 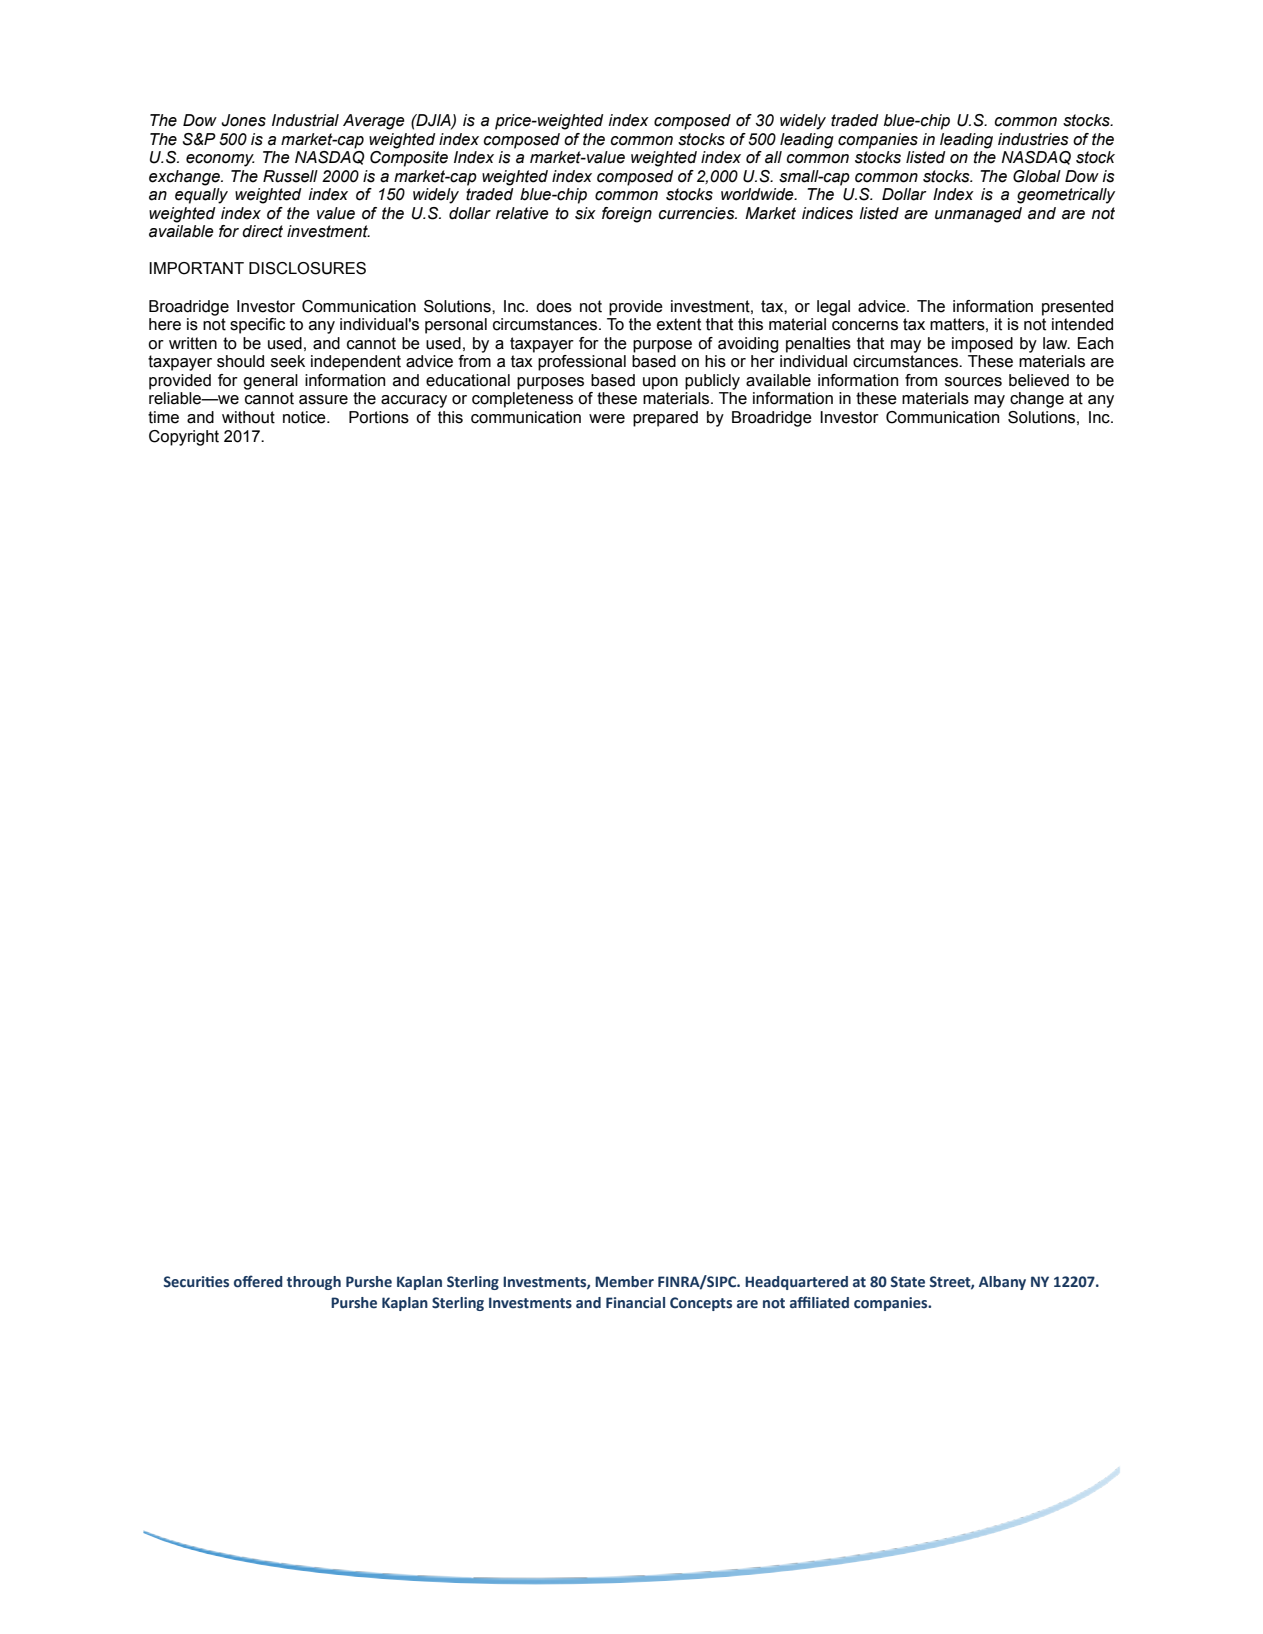 I want to click on Albany, so click(x=1002, y=1283).
